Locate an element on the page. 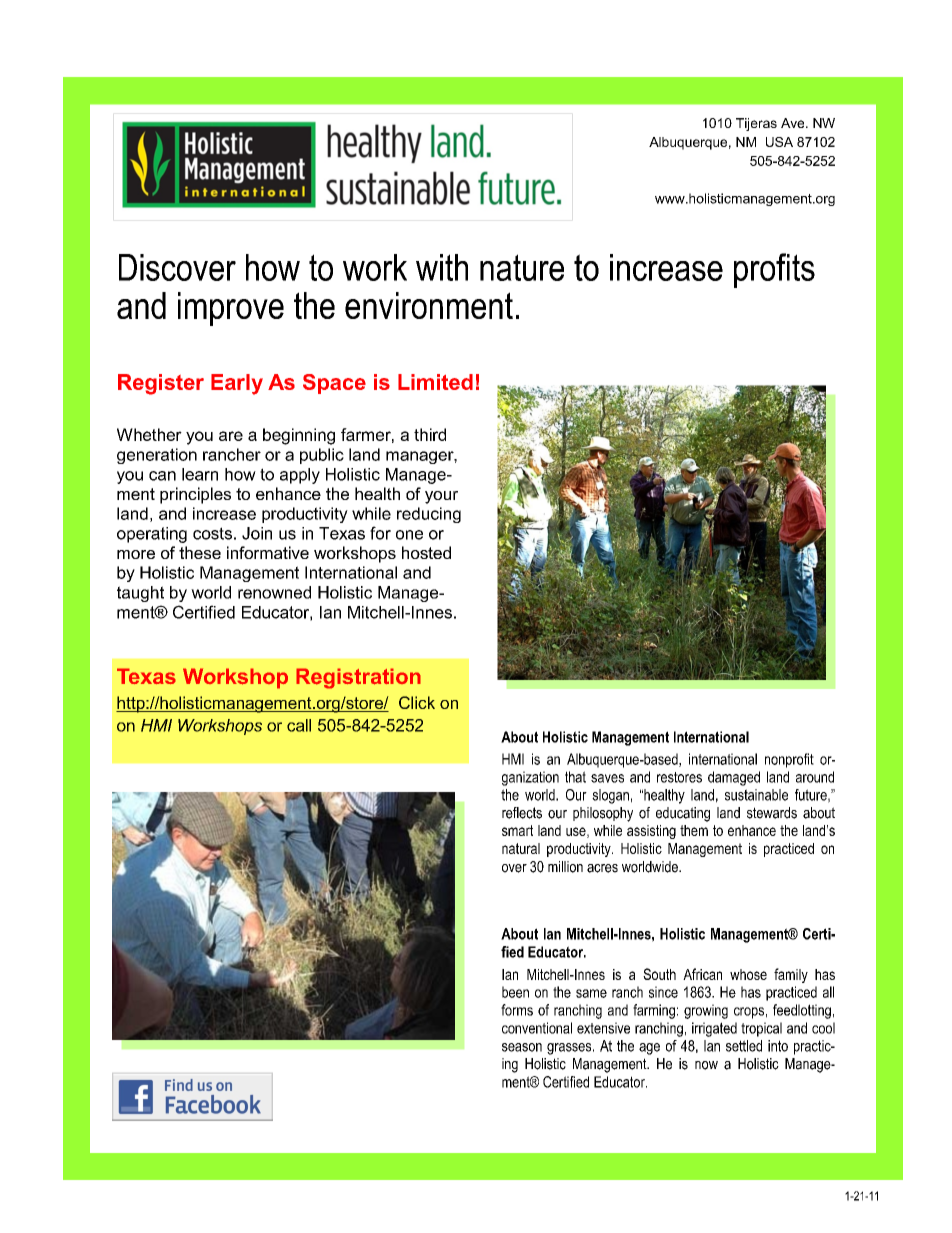  forms is located at coordinates (517, 1010).
